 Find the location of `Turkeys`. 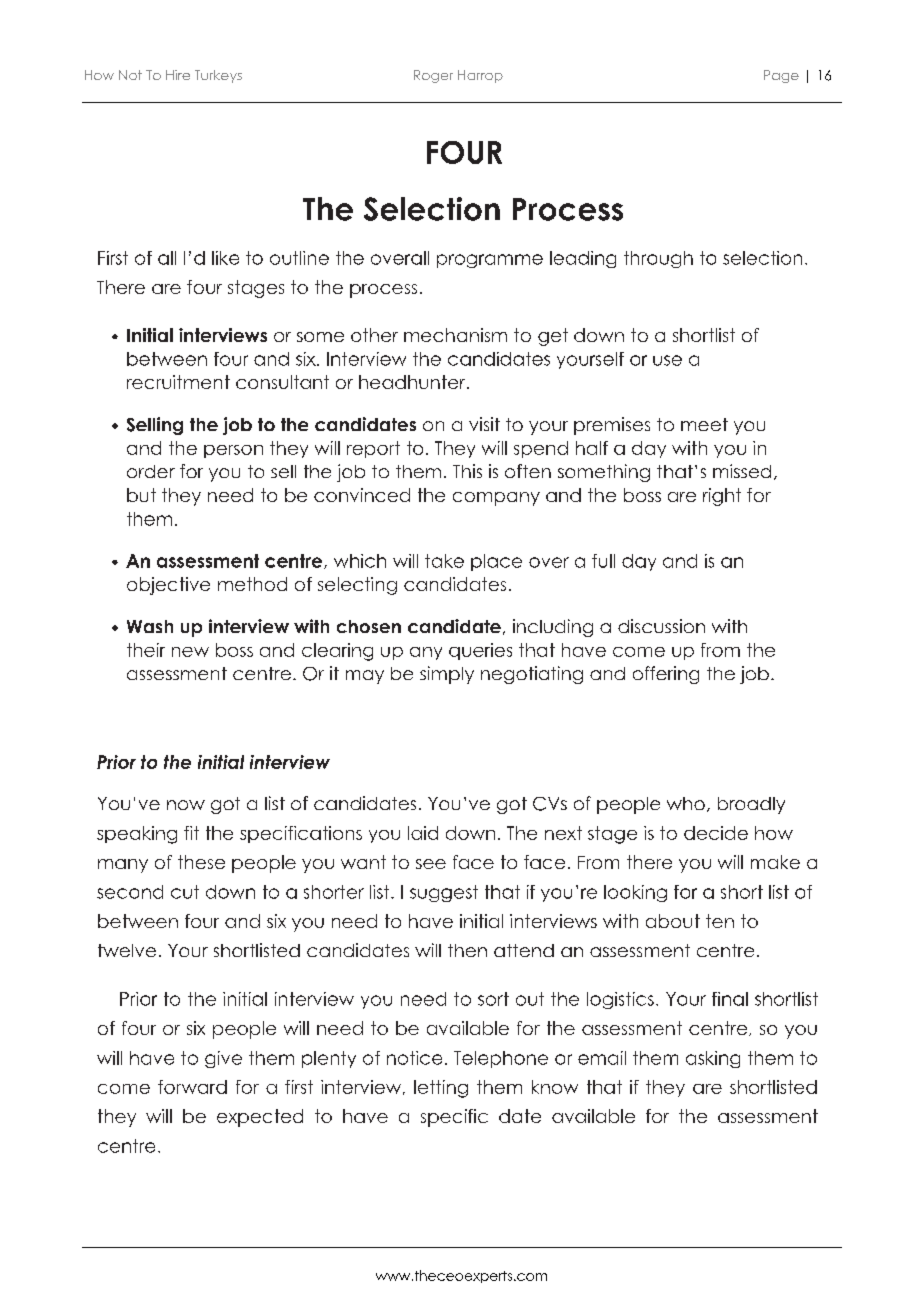

Turkeys is located at coordinates (218, 76).
